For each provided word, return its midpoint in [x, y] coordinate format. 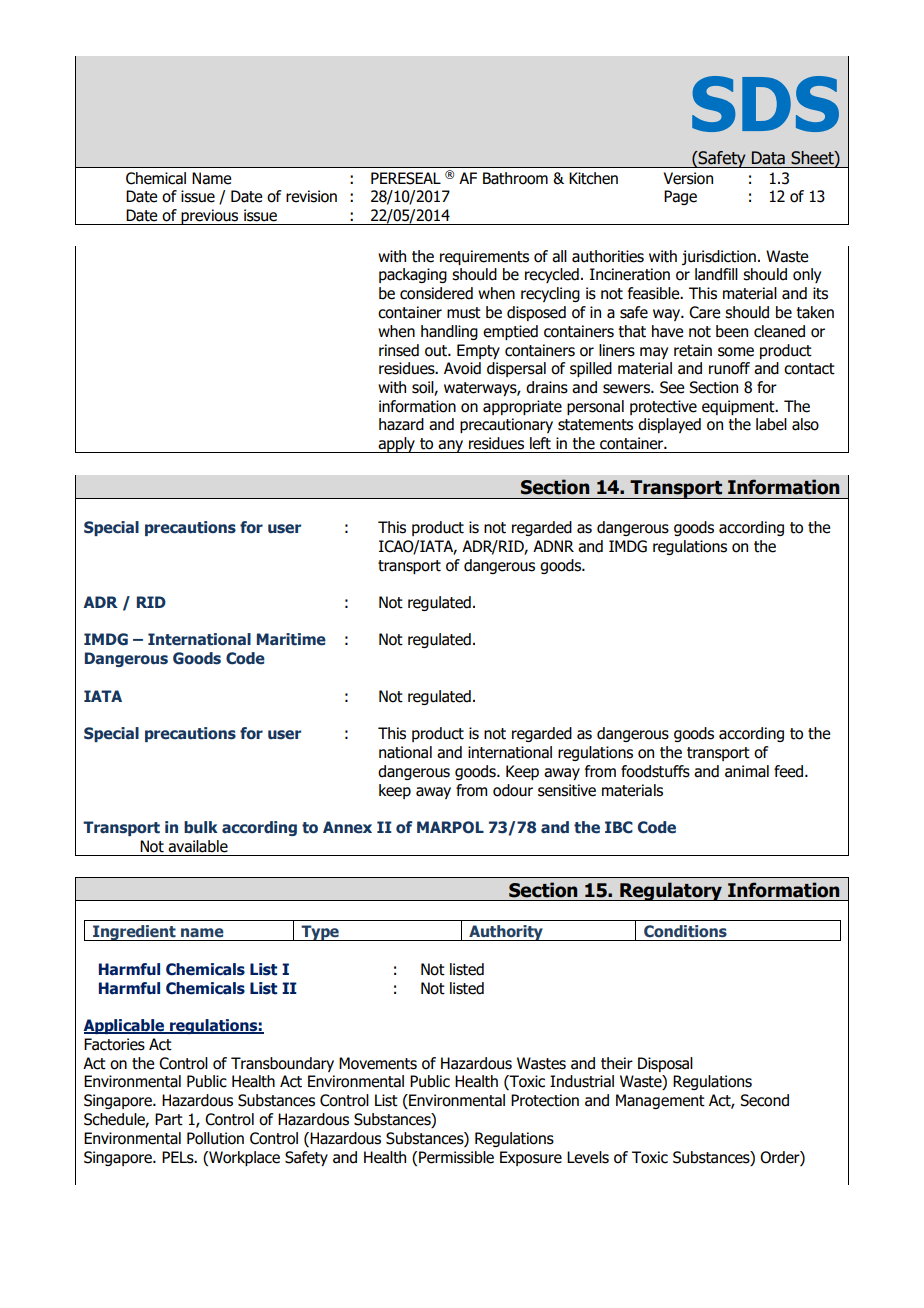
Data [768, 158]
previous [210, 217]
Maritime [291, 639]
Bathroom [515, 178]
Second [764, 1100]
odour [513, 790]
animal [747, 771]
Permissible [456, 1157]
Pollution [215, 1138]
